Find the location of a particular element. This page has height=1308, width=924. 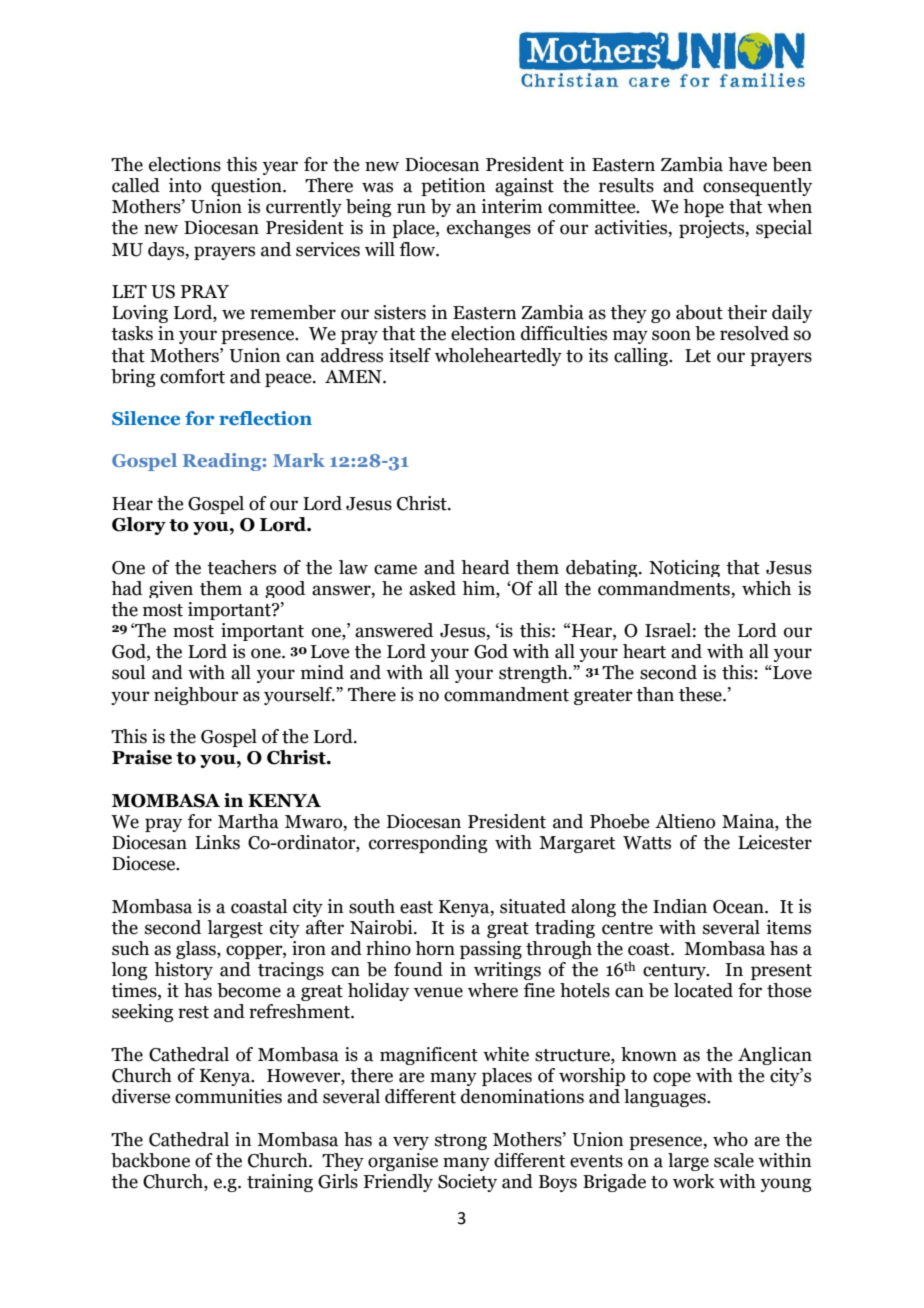

hope is located at coordinates (703, 208).
